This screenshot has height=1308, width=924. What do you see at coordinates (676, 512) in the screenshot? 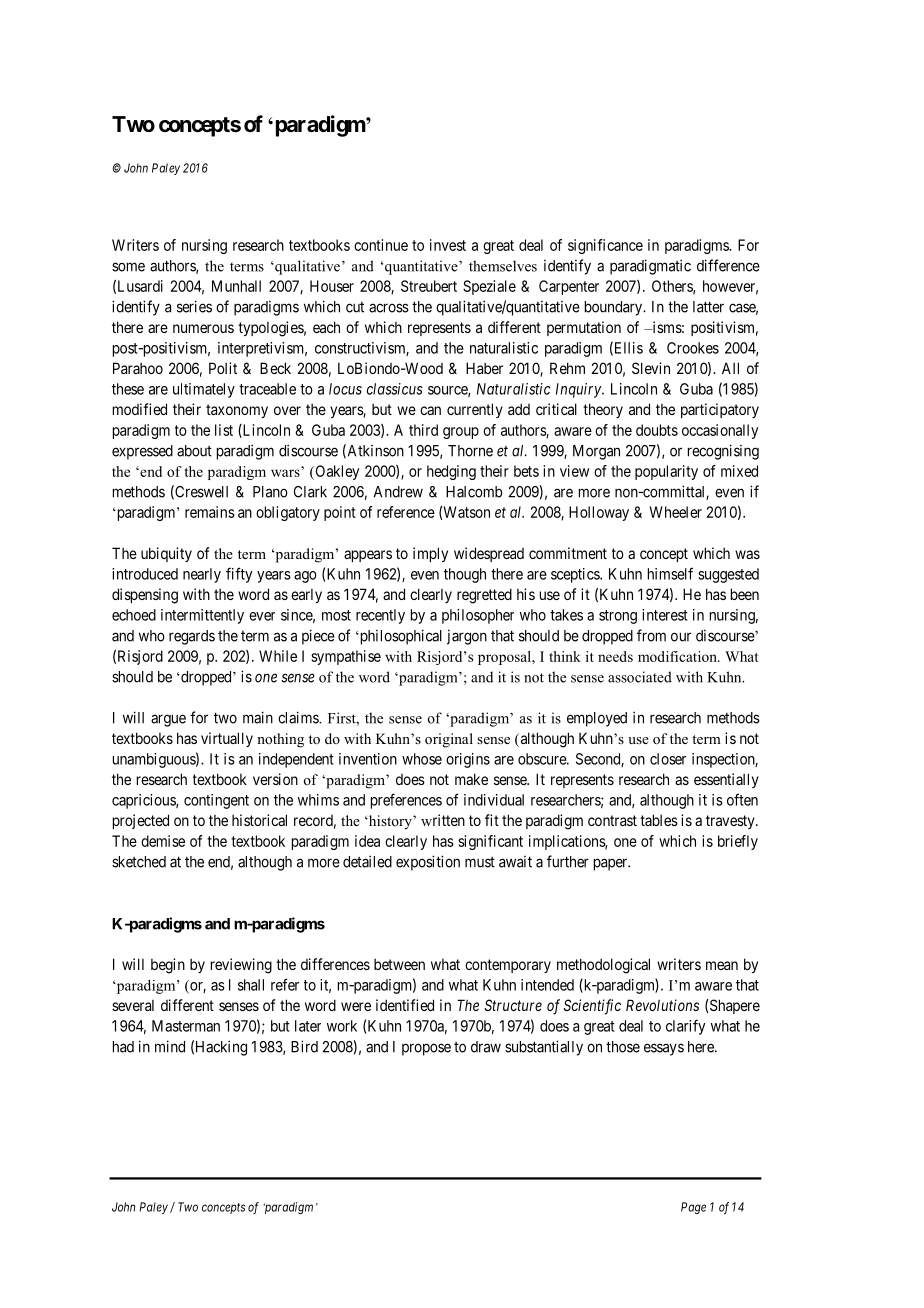
I see `Wheeler` at bounding box center [676, 512].
